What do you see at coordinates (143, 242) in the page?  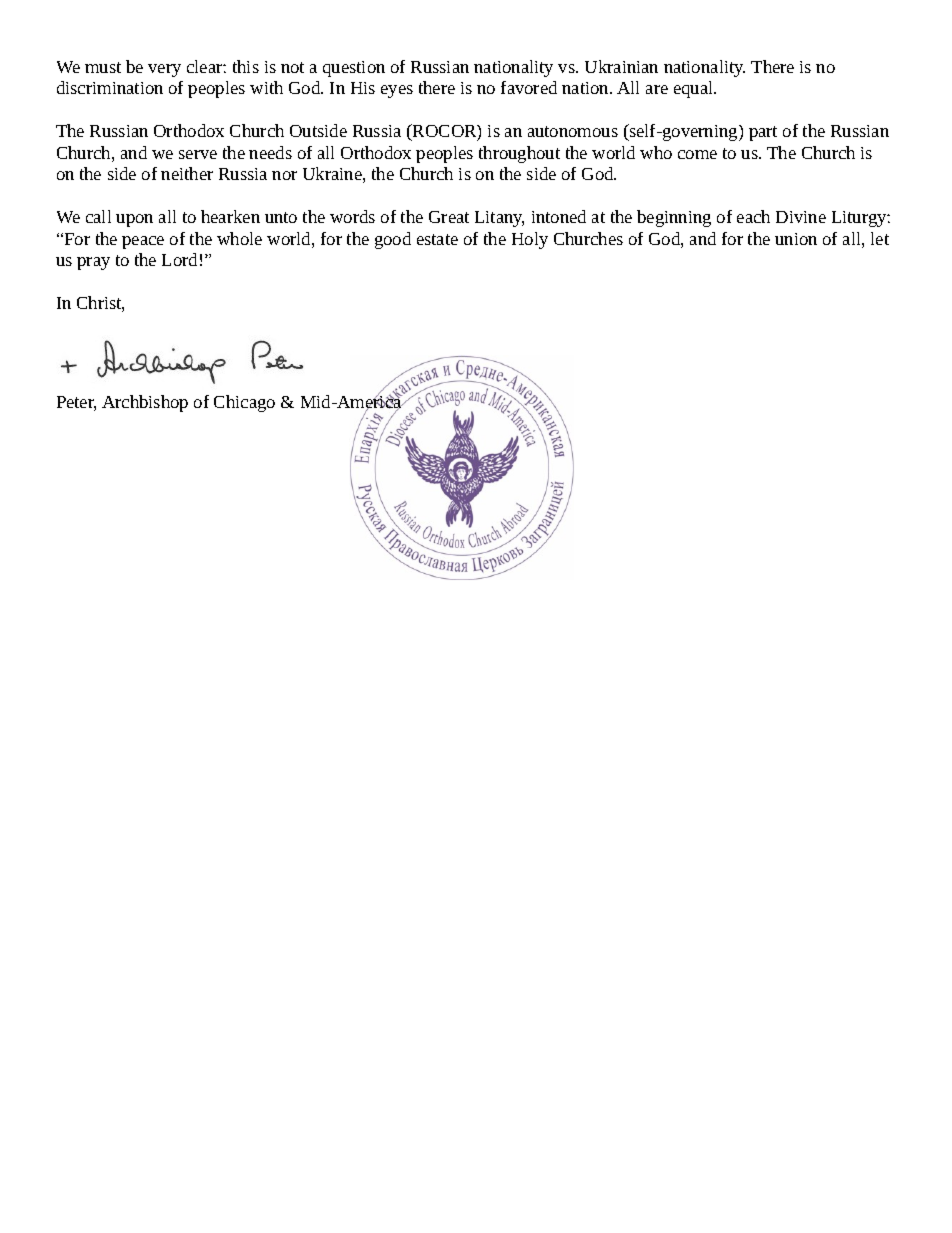 I see `peace` at bounding box center [143, 242].
